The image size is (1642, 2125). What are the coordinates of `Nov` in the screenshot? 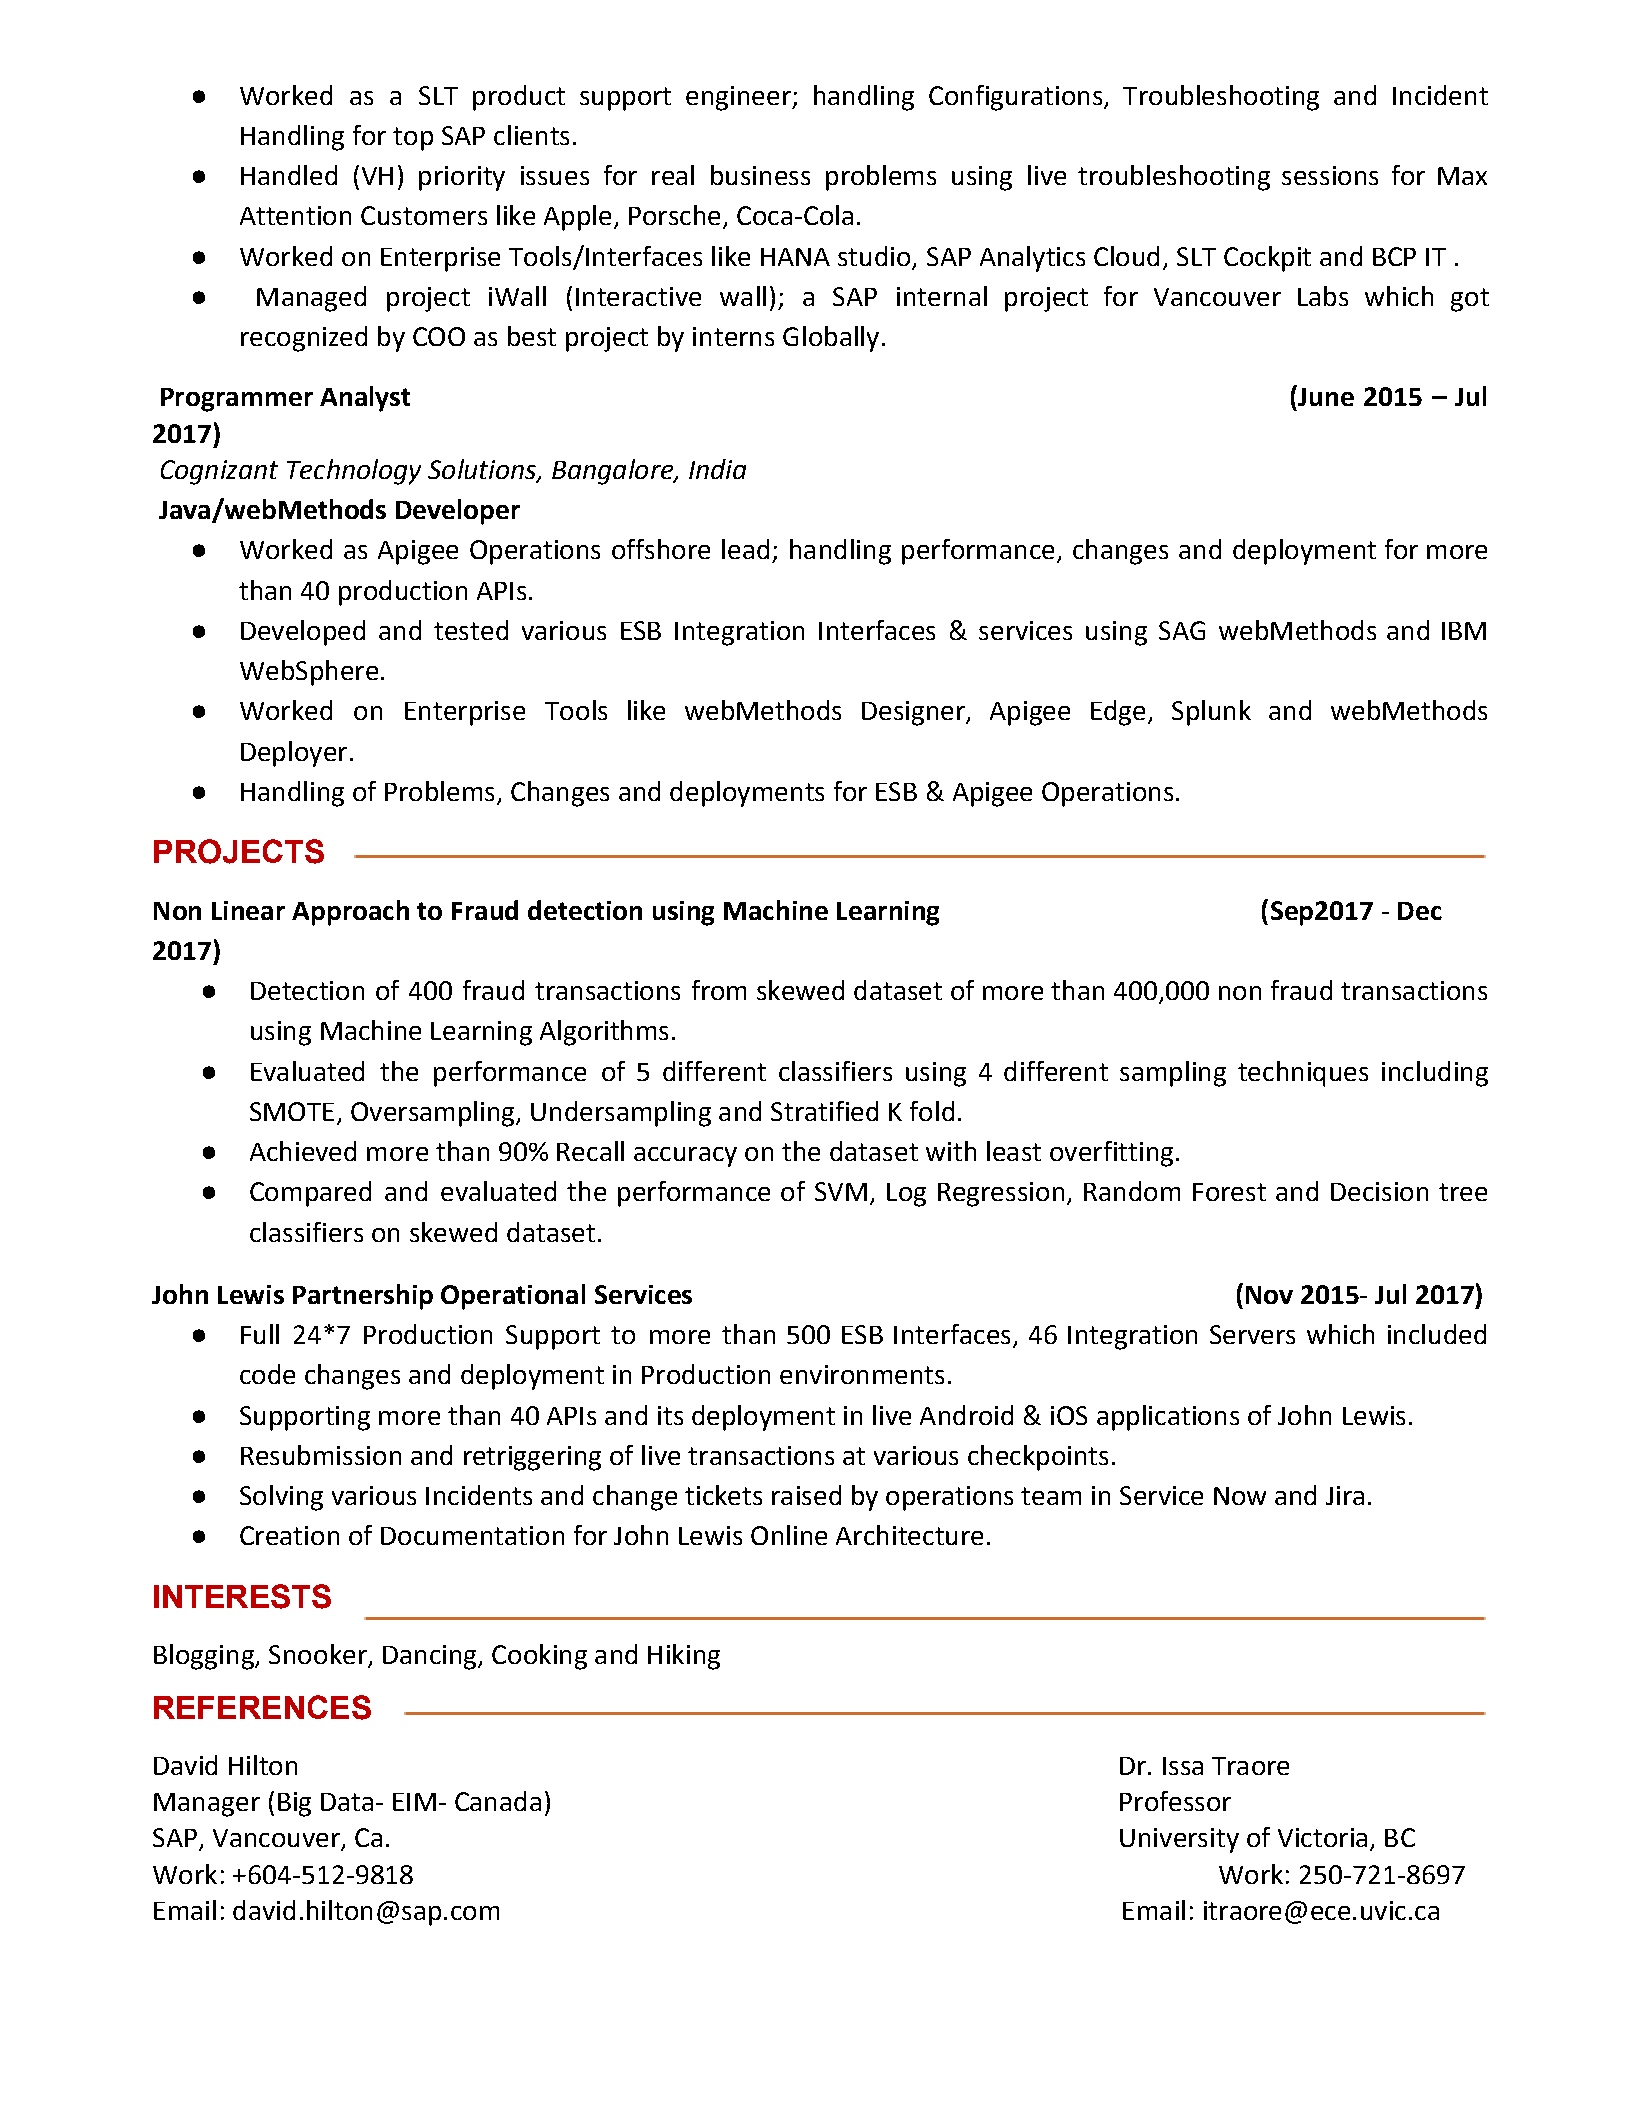 It's located at (1269, 1295).
